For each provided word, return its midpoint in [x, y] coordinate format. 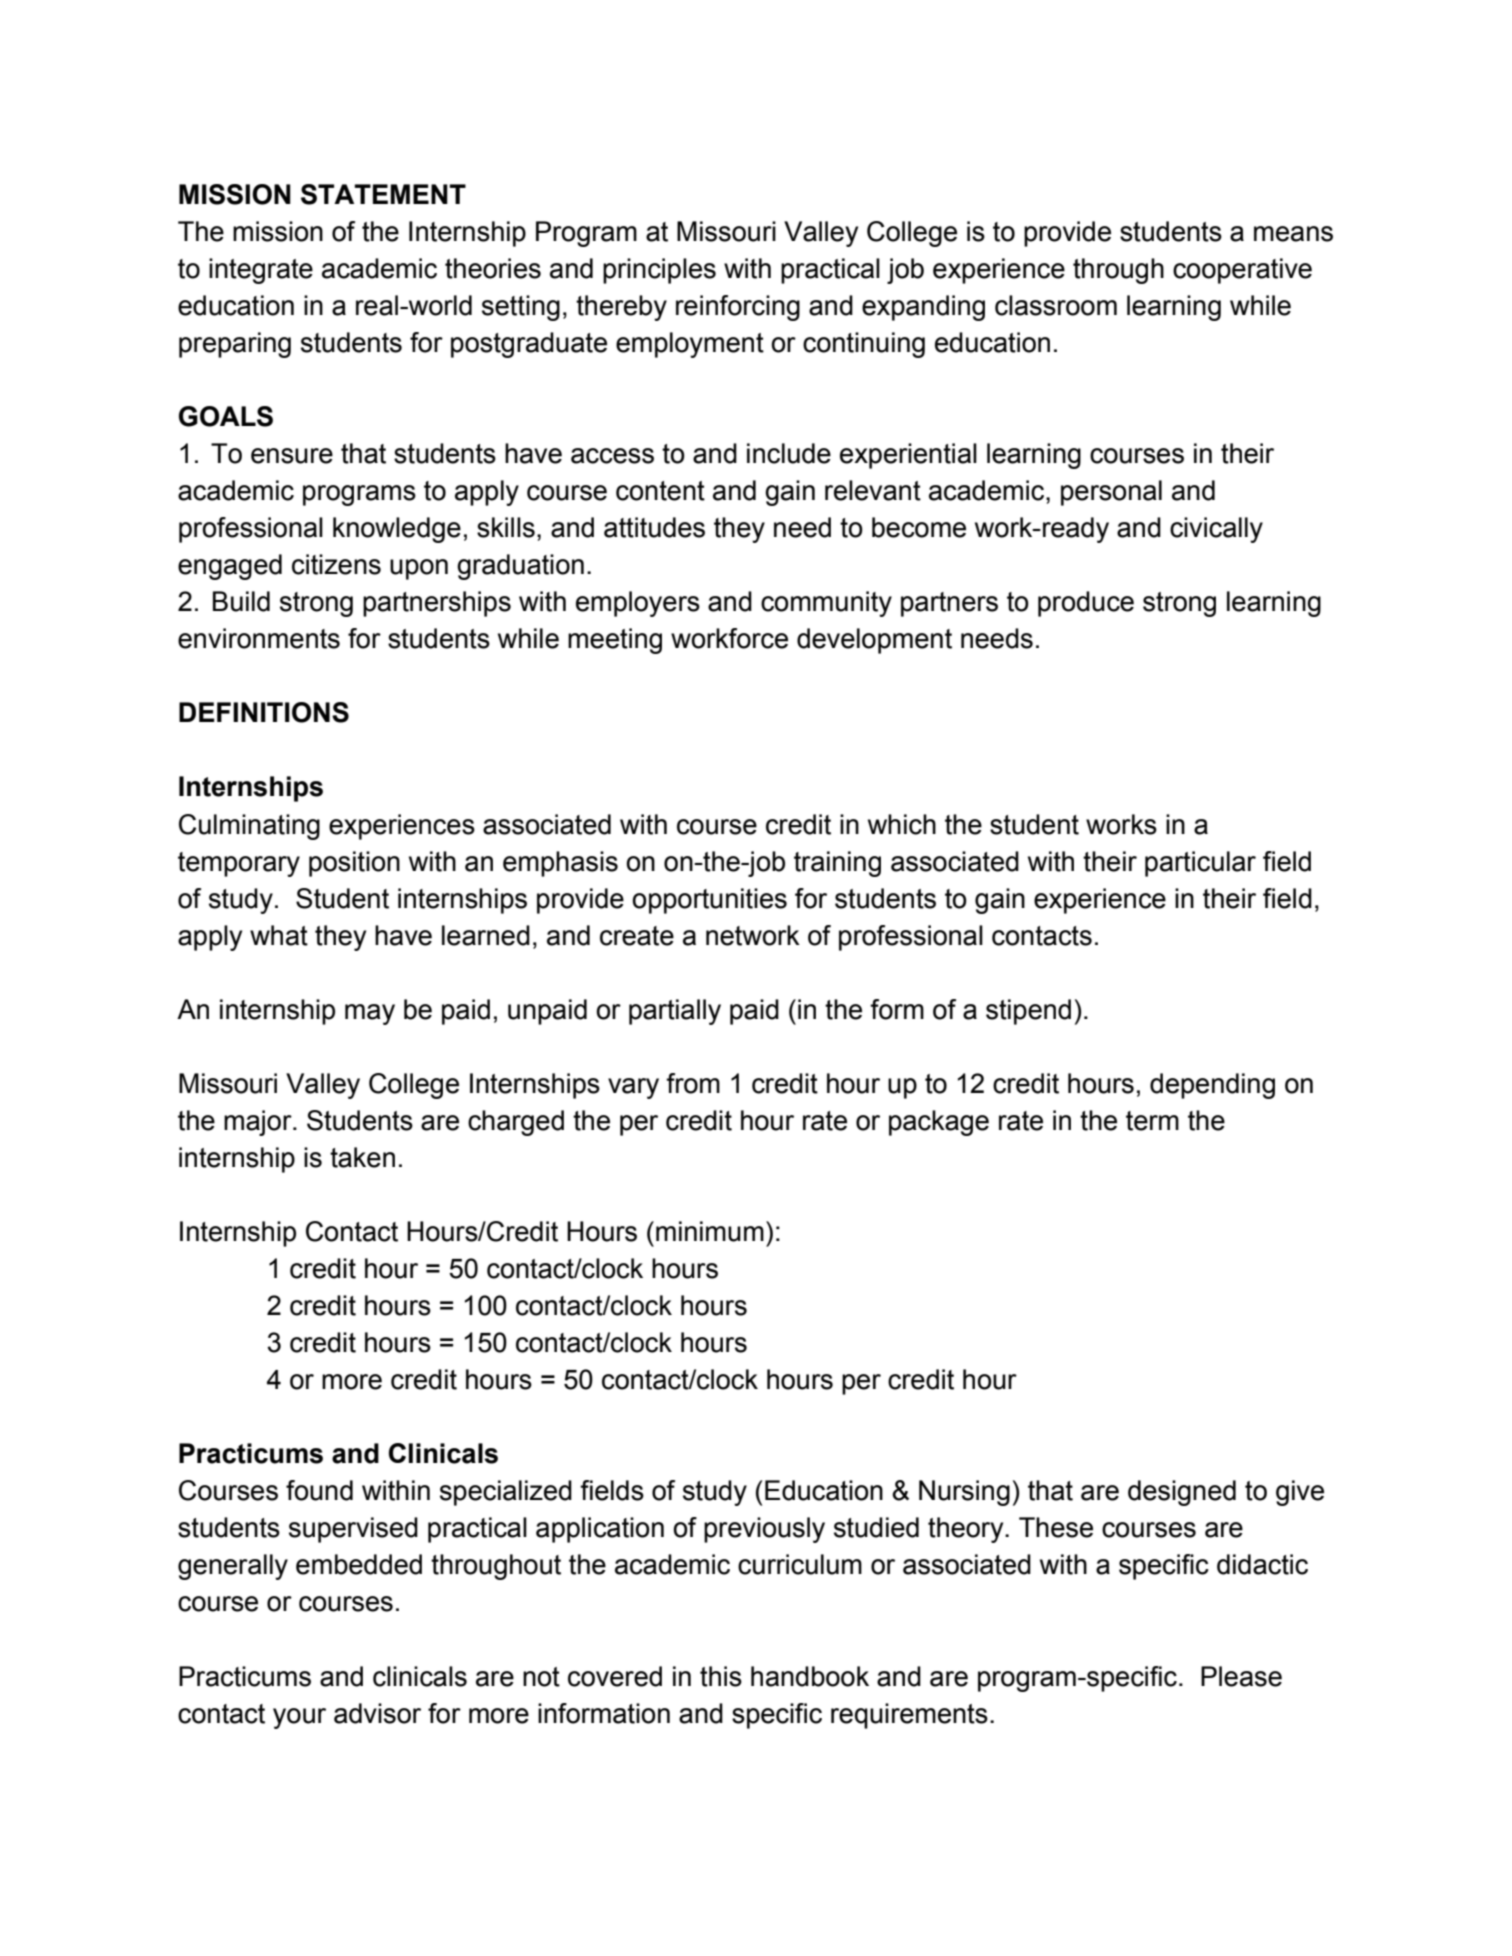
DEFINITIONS [264, 712]
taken [362, 1157]
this [721, 1676]
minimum [710, 1231]
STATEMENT [383, 194]
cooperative [1242, 271]
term [1152, 1121]
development [874, 641]
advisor [377, 1713]
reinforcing [738, 308]
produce [1086, 604]
